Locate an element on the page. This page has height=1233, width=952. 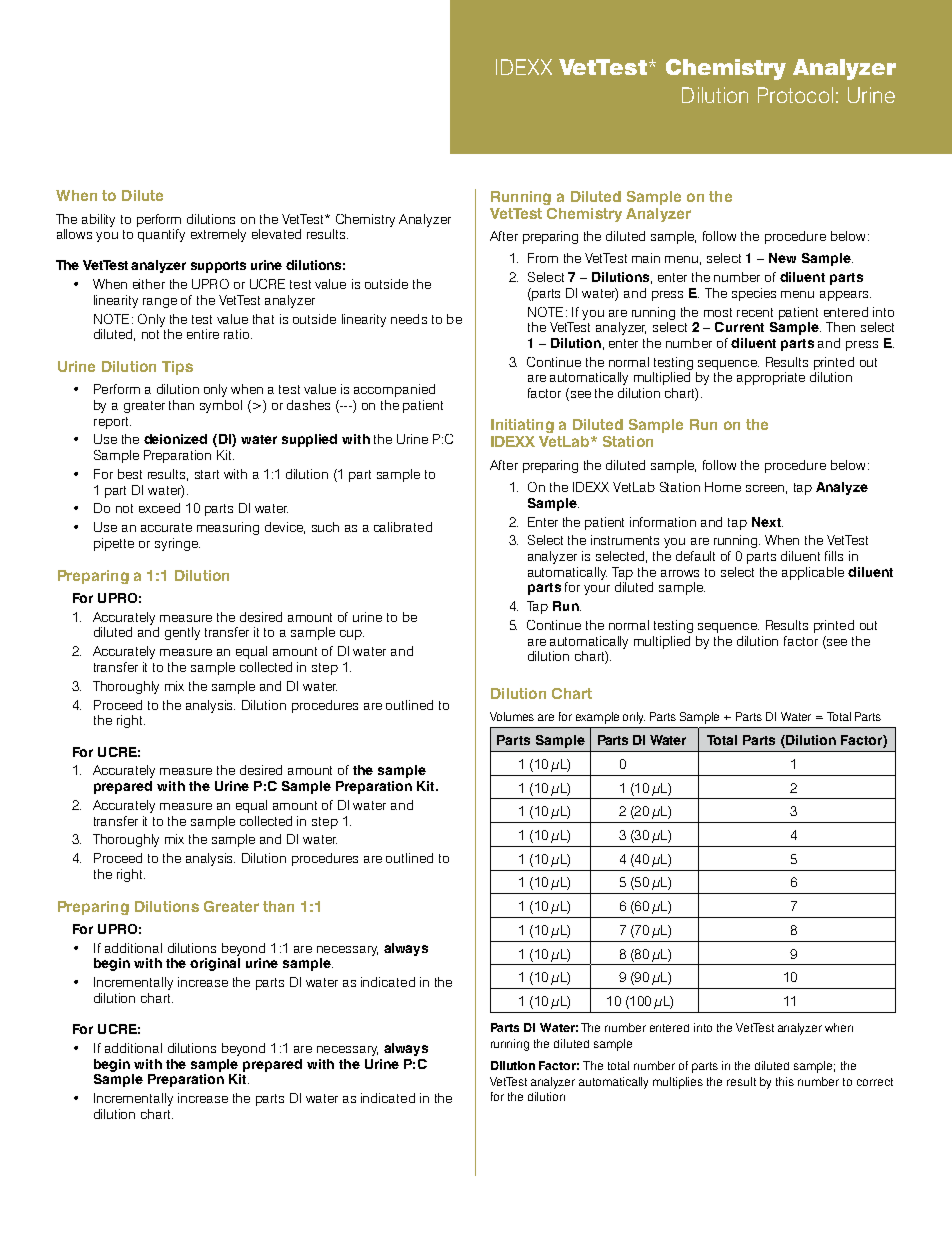
From is located at coordinates (543, 258).
